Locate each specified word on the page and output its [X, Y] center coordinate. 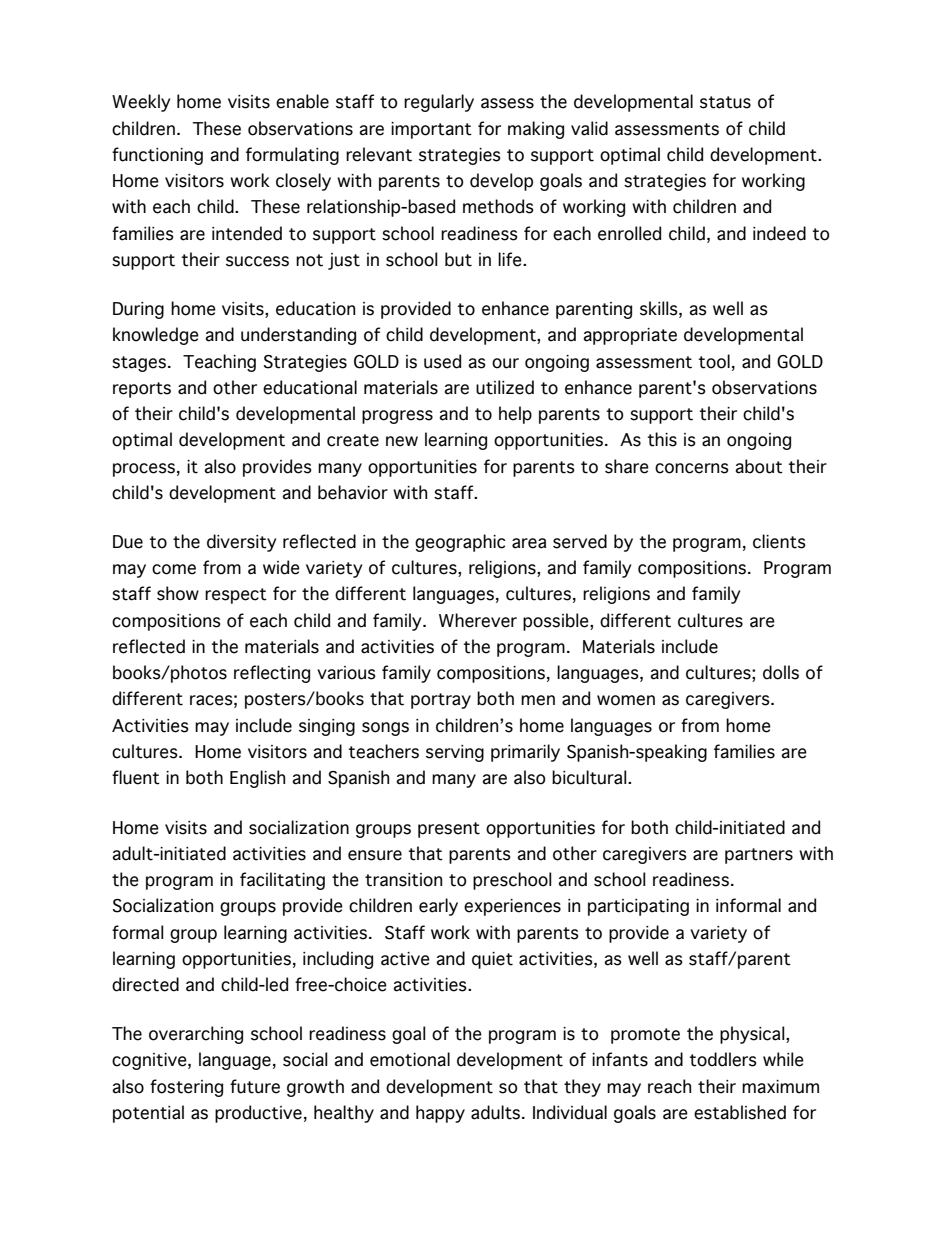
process [144, 470]
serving [455, 753]
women [626, 700]
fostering [186, 1088]
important [431, 130]
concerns [692, 468]
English [257, 779]
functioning [157, 156]
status [725, 102]
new [402, 441]
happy [440, 1114]
